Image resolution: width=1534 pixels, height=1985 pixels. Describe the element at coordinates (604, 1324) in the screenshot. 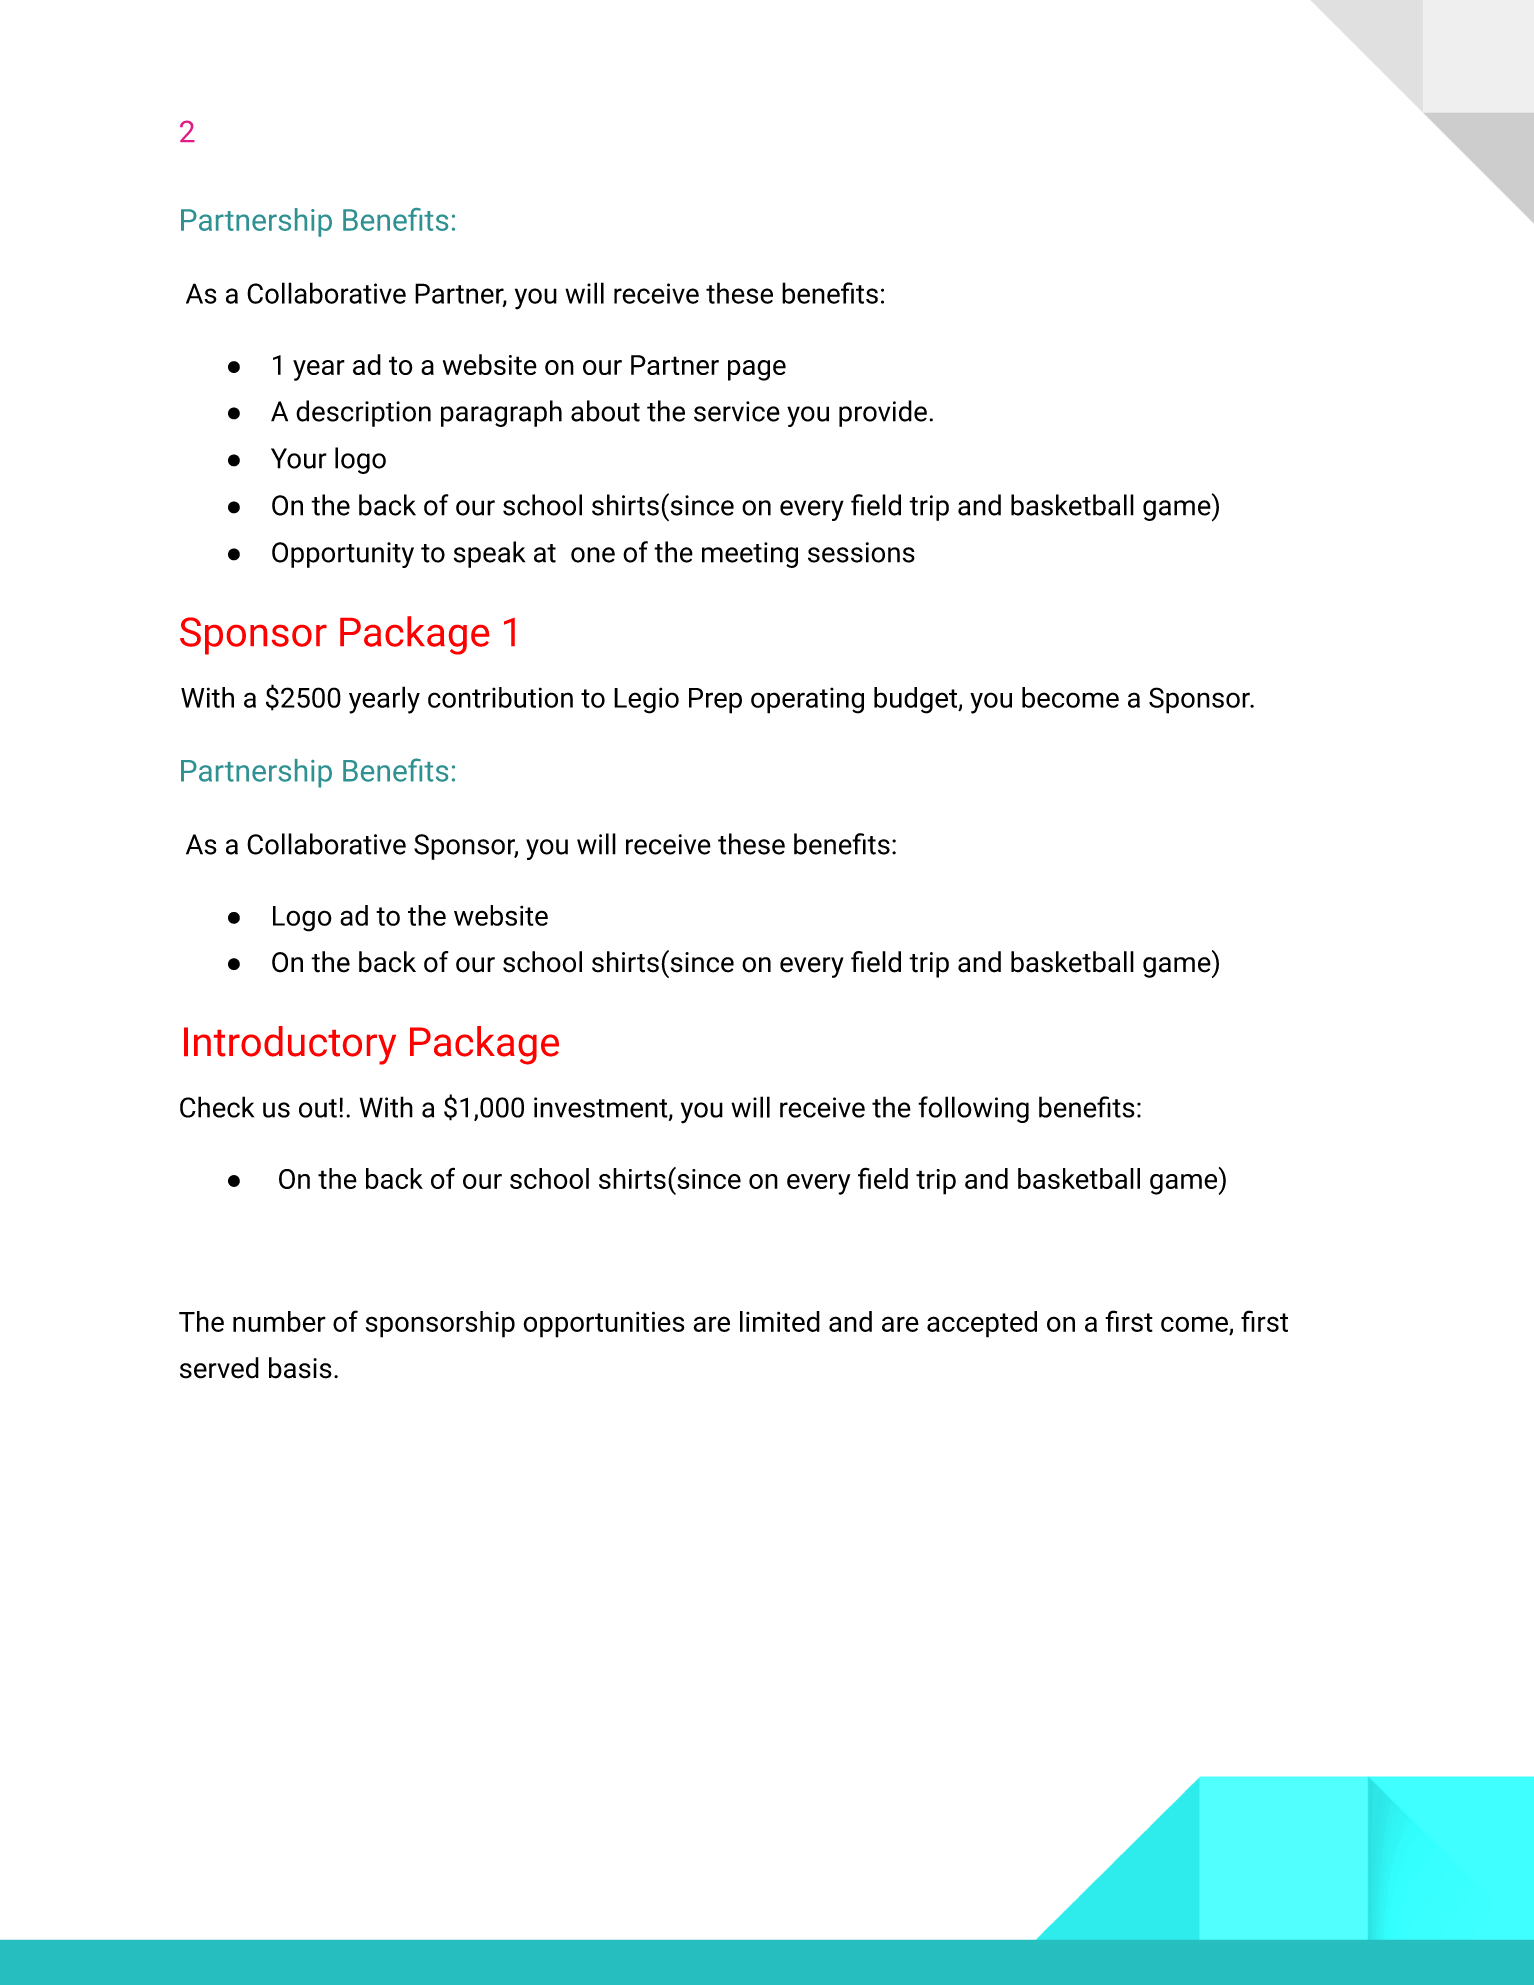

I see `opportunities` at that location.
